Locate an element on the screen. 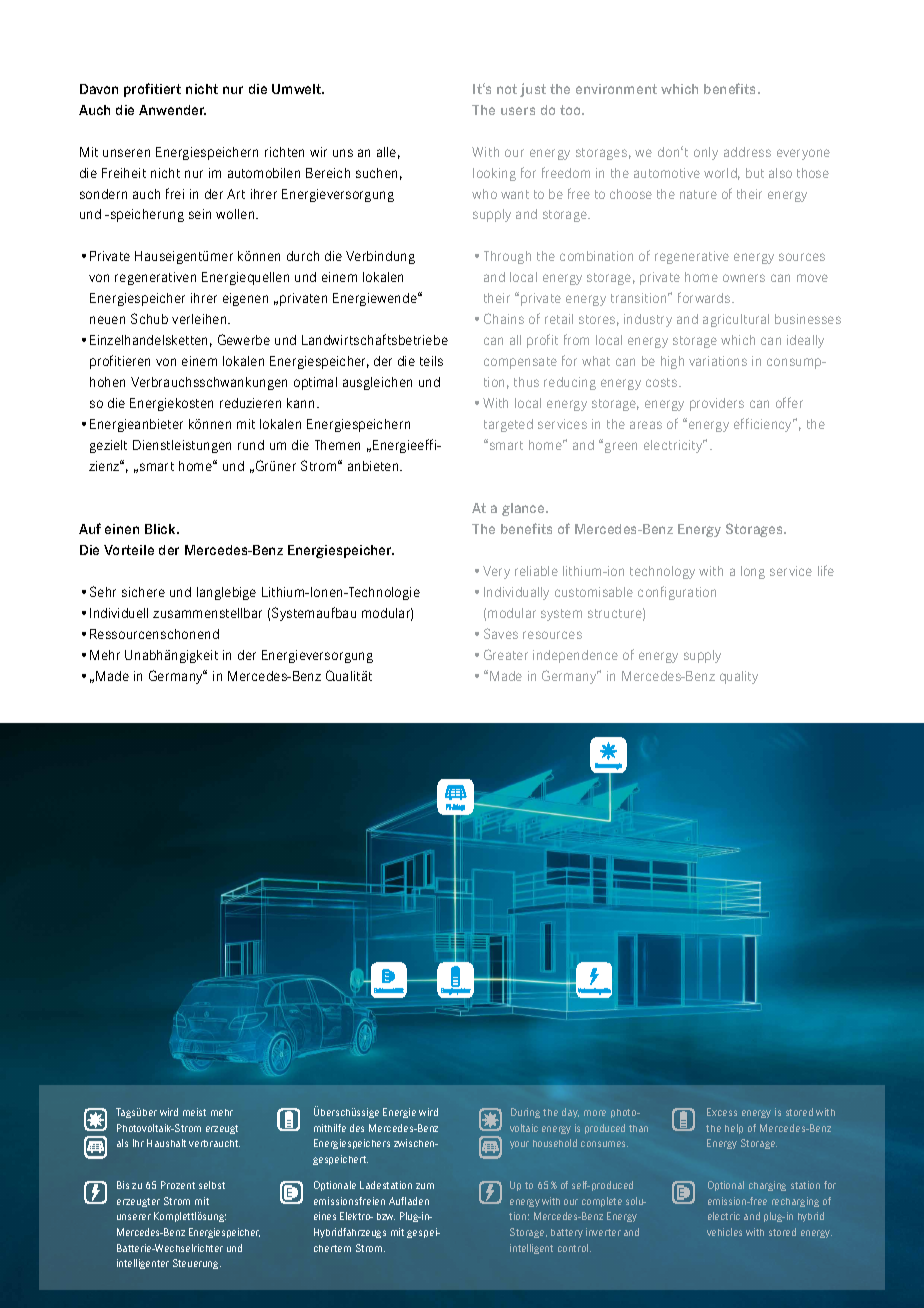 The width and height of the screenshot is (924, 1308). zum is located at coordinates (425, 1186).
